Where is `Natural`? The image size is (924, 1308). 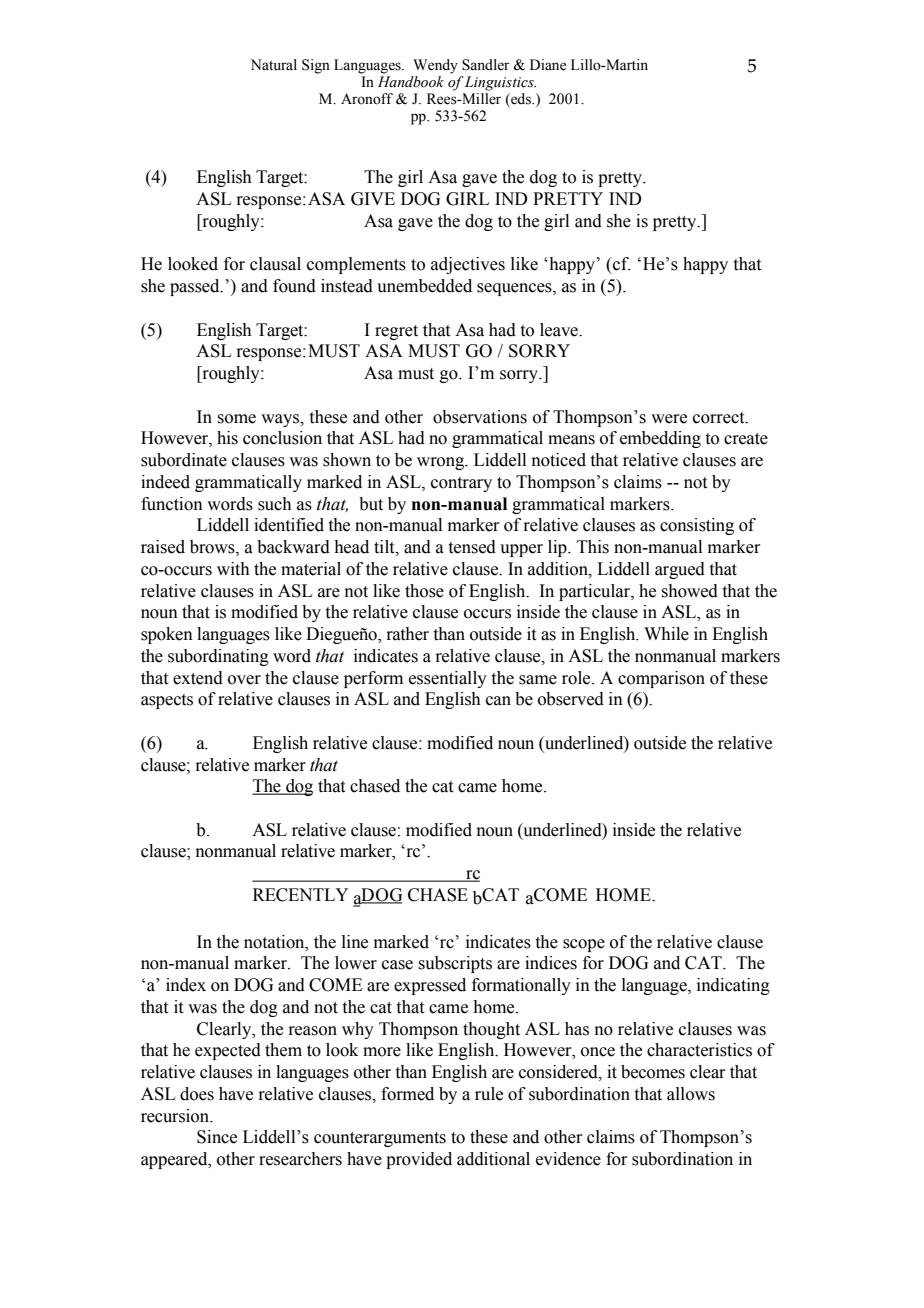
Natural is located at coordinates (274, 64).
